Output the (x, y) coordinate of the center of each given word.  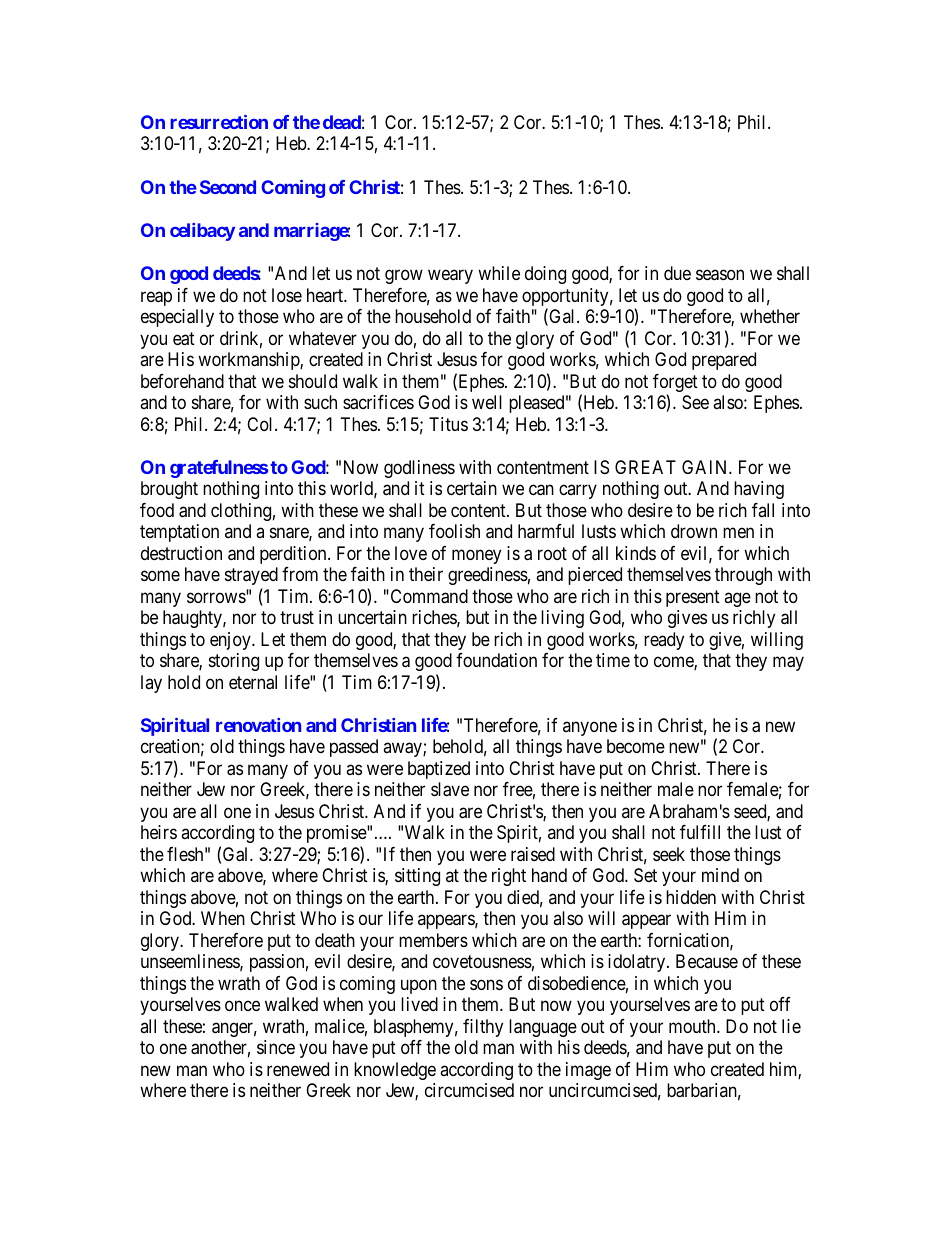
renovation (258, 725)
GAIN (706, 467)
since (276, 1047)
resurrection (219, 122)
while (499, 273)
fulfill (700, 832)
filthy (483, 1028)
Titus (448, 424)
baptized (439, 770)
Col (261, 424)
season (720, 275)
